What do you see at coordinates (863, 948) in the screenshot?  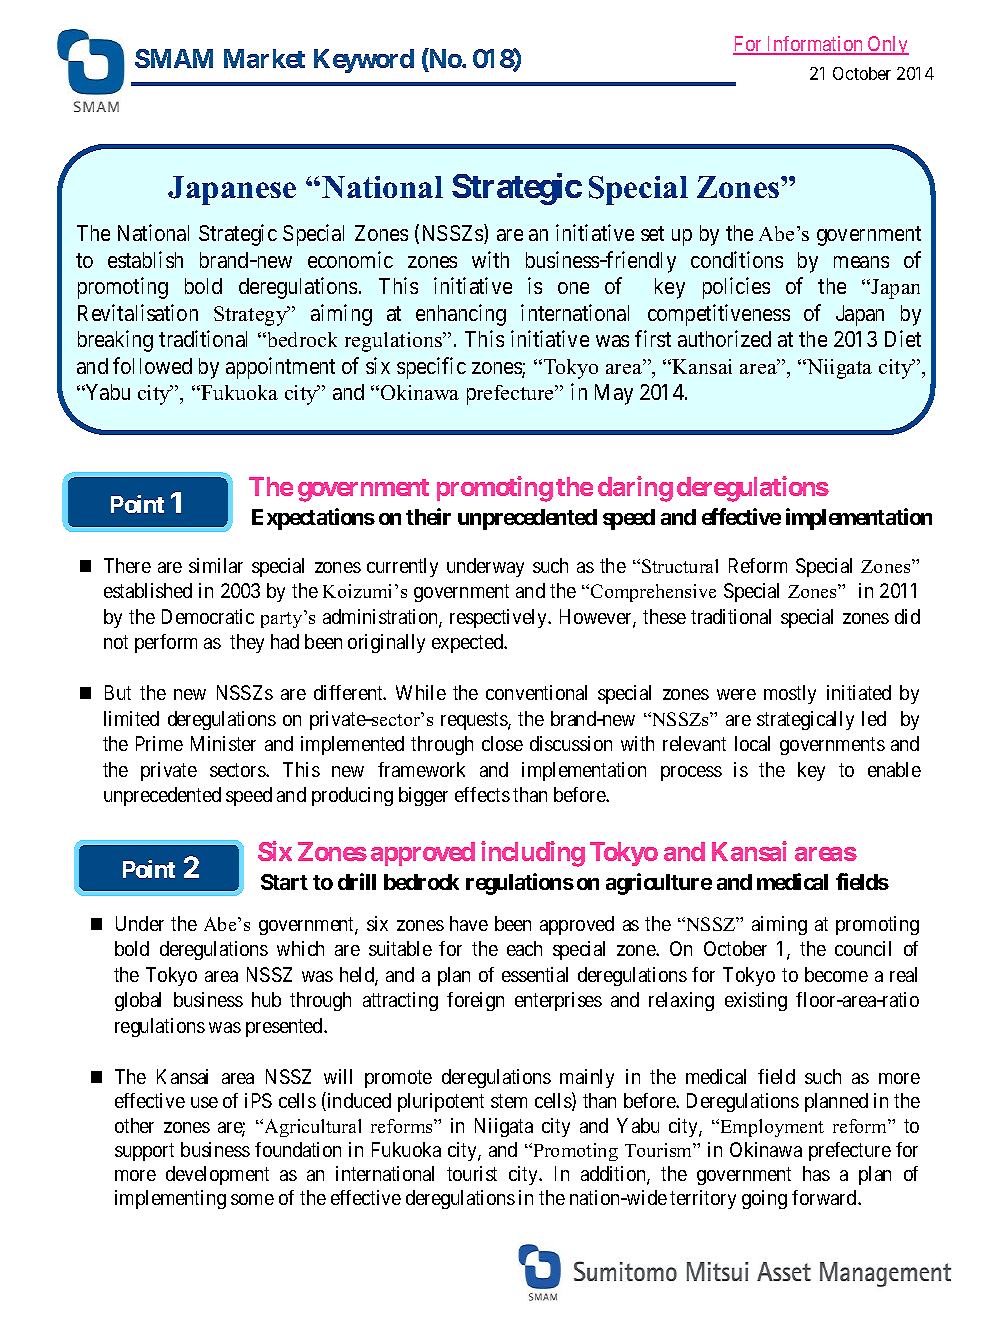 I see `council` at bounding box center [863, 948].
